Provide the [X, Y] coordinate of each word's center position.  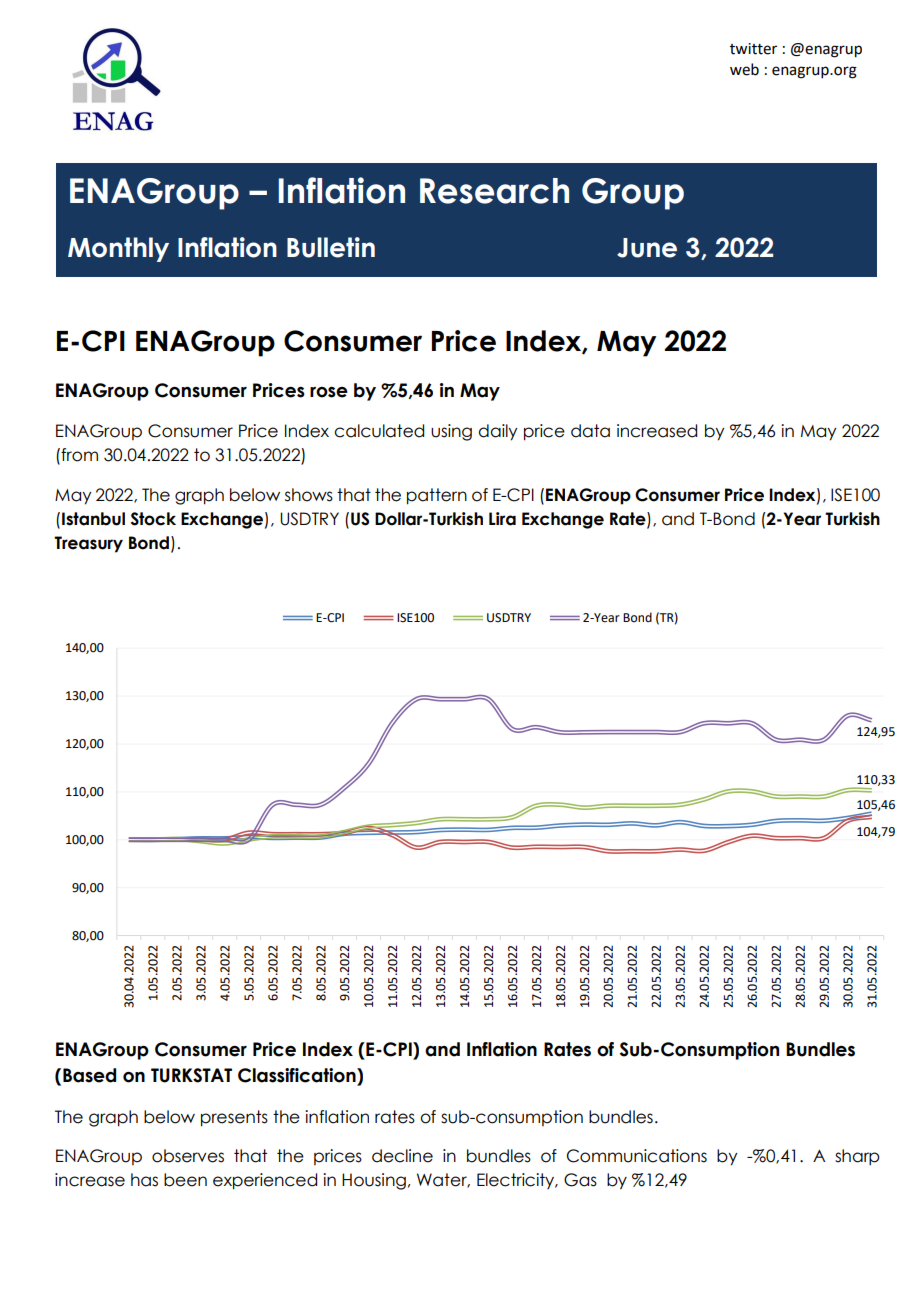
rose [329, 392]
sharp [857, 1157]
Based [89, 1075]
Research [494, 191]
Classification [298, 1076]
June [647, 248]
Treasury [88, 544]
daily [497, 432]
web [744, 69]
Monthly [118, 249]
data [590, 431]
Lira [502, 519]
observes [188, 1156]
